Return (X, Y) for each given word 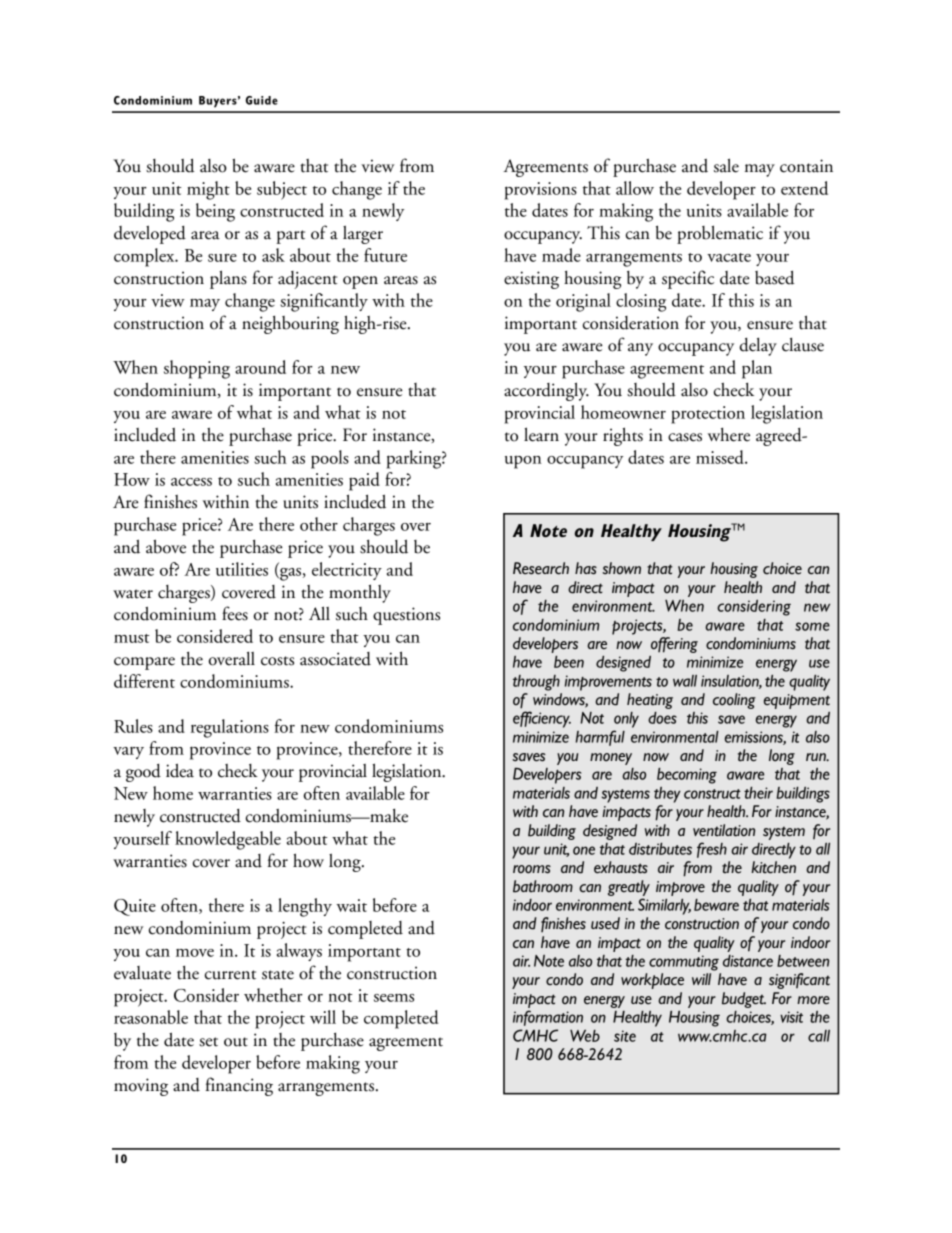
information (548, 1018)
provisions (541, 191)
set (208, 1042)
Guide (261, 100)
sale (726, 165)
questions (406, 616)
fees (235, 613)
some (812, 626)
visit (791, 1017)
